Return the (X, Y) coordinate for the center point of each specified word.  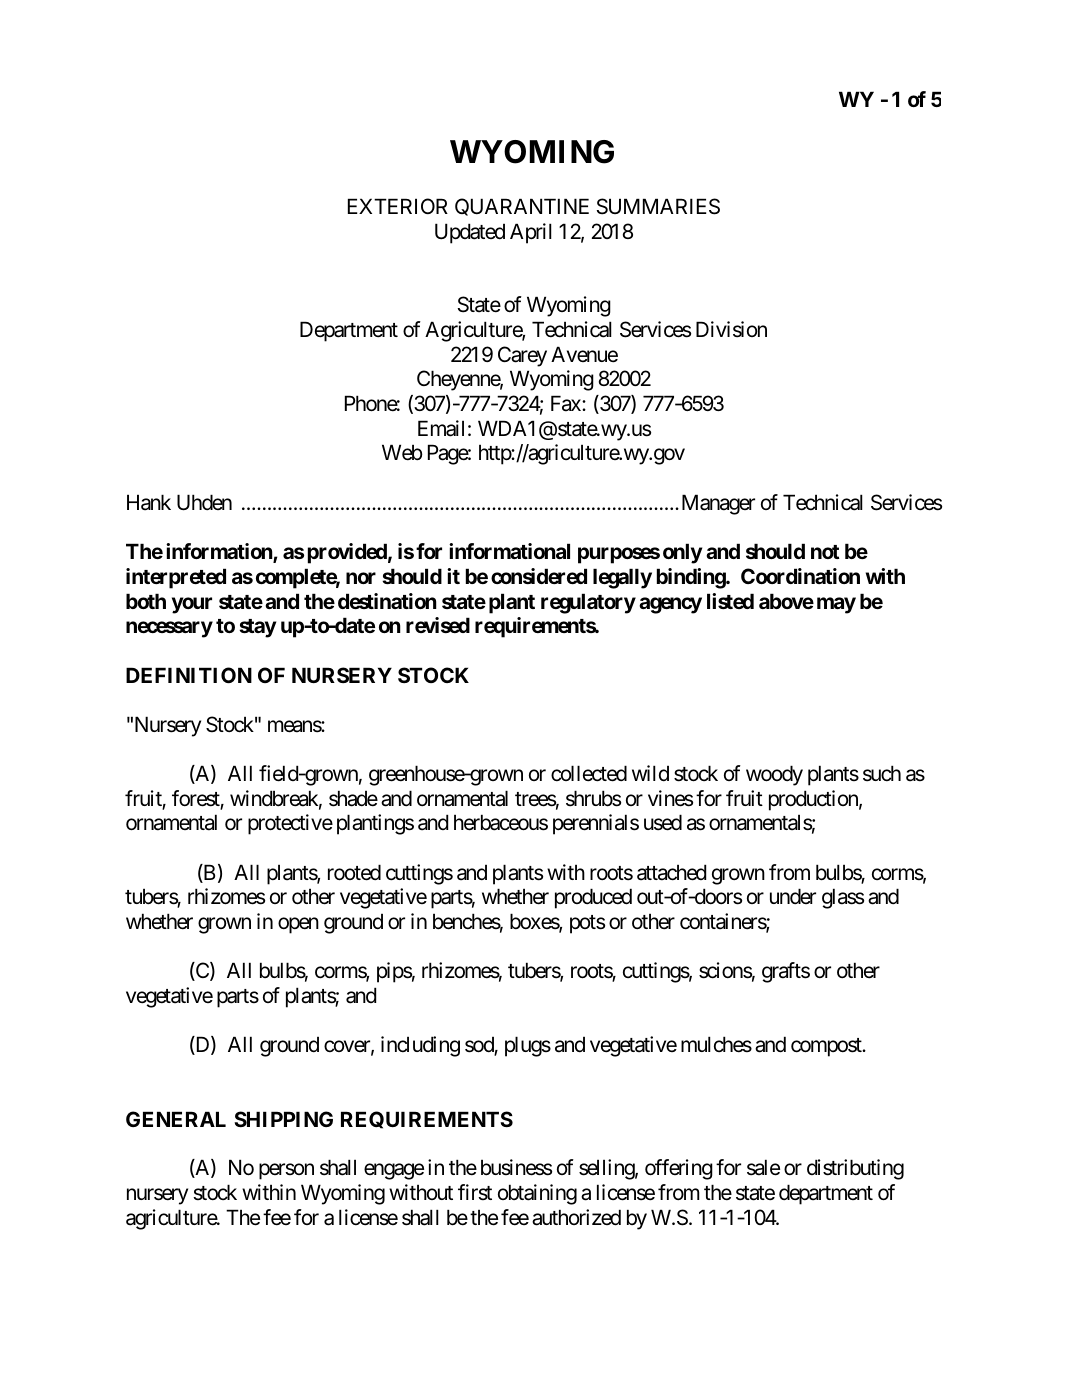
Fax (567, 403)
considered (539, 576)
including (420, 1046)
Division (731, 329)
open (298, 925)
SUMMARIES (658, 206)
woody (774, 775)
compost (827, 1047)
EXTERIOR (398, 206)
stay (257, 628)
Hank (149, 502)
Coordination (800, 576)
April (531, 233)
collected (589, 773)
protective (290, 824)
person (286, 1172)
